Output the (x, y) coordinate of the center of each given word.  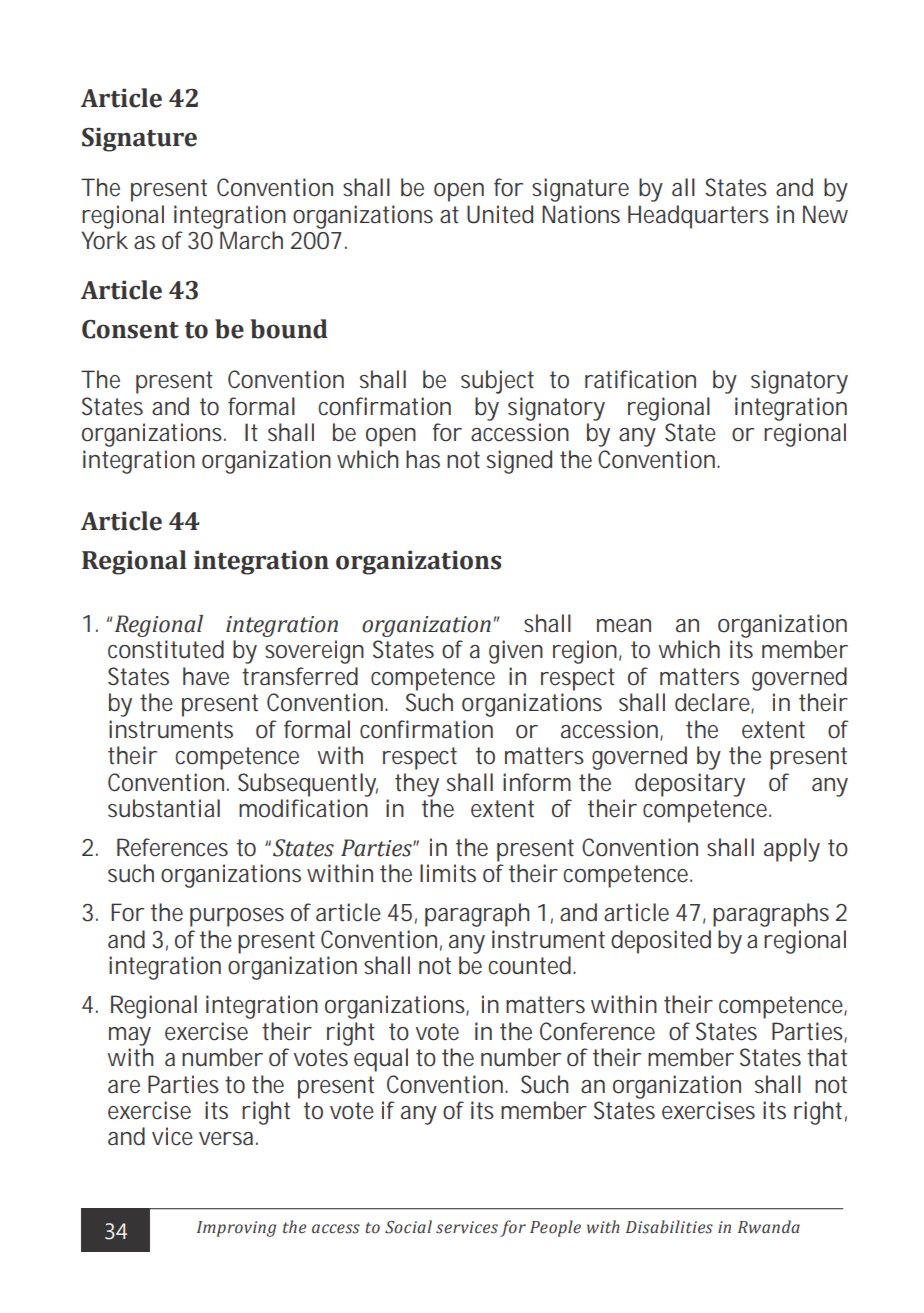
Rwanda (769, 1227)
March (251, 240)
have (206, 676)
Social (408, 1227)
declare (712, 702)
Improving (236, 1229)
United (500, 214)
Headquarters (698, 217)
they (417, 785)
